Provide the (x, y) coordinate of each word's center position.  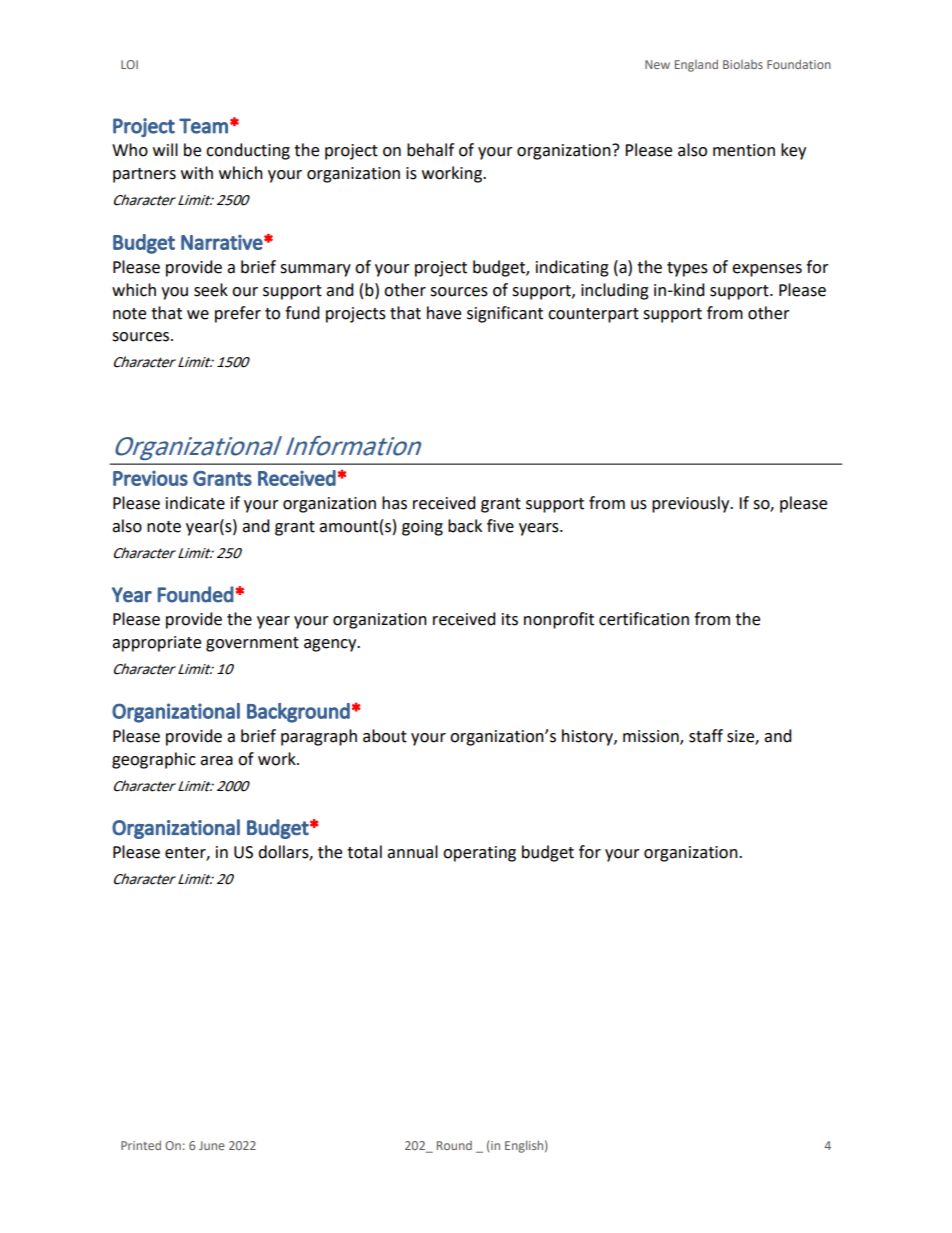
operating (479, 854)
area (216, 761)
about (385, 736)
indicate (195, 503)
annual (412, 852)
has (394, 503)
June (212, 1145)
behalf (430, 150)
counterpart (593, 315)
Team (203, 126)
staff (706, 736)
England (696, 65)
